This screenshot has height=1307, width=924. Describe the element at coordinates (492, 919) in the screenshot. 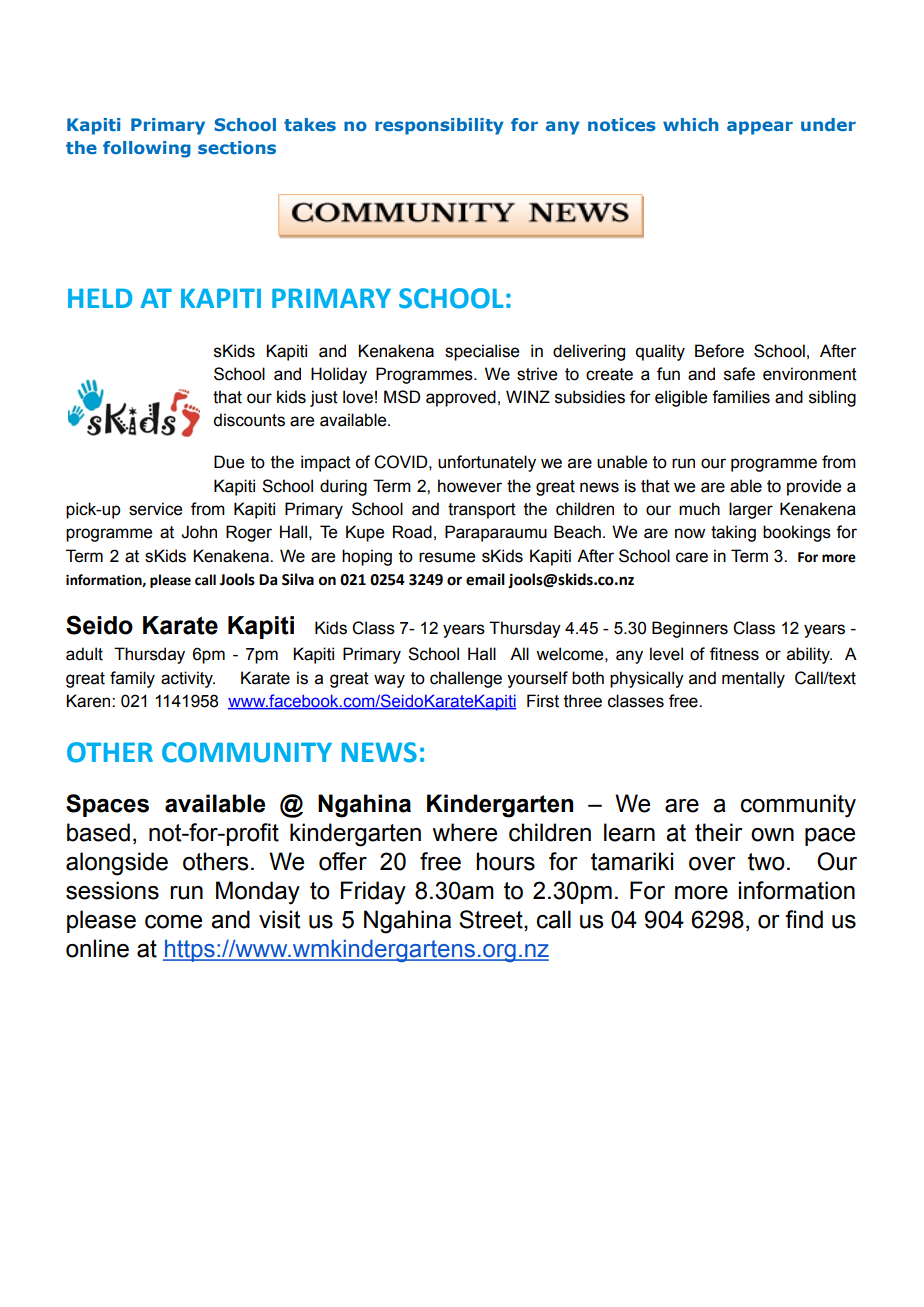

I see `Street` at that location.
